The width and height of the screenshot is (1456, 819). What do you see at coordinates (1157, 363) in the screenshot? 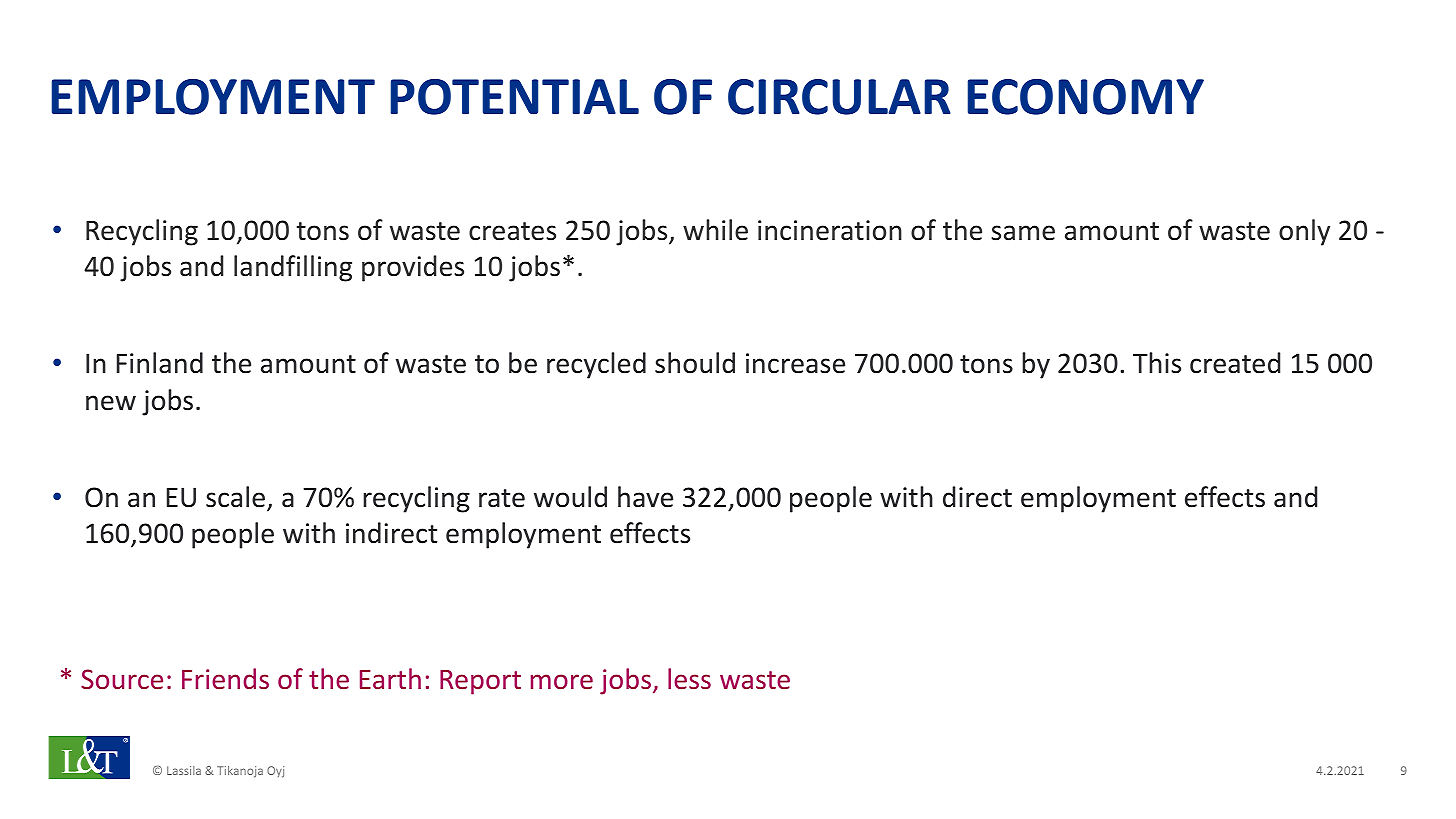
I see `This` at bounding box center [1157, 363].
